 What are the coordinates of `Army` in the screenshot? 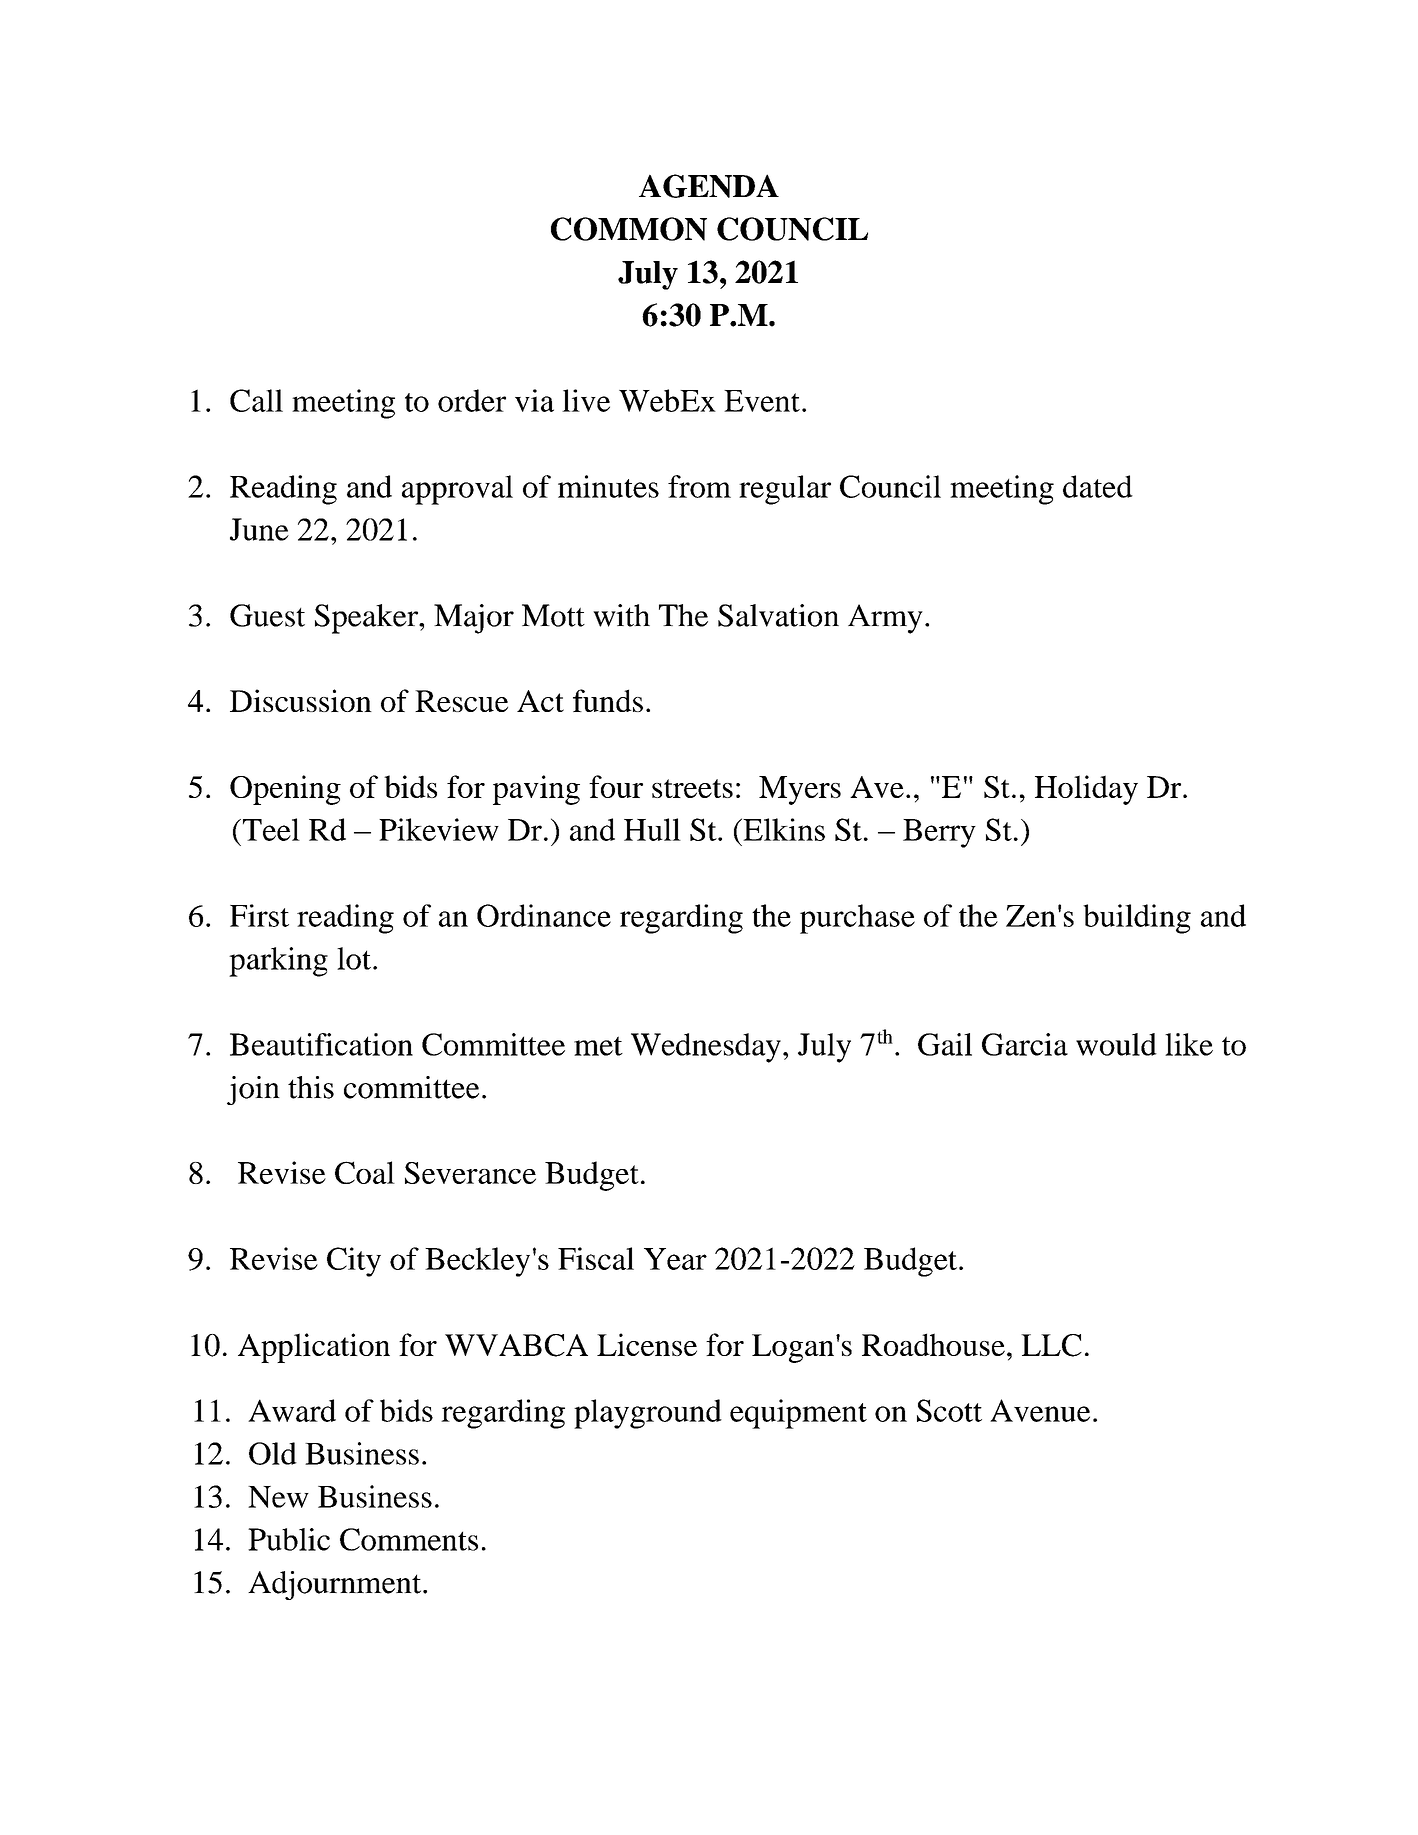 It's located at (885, 619).
